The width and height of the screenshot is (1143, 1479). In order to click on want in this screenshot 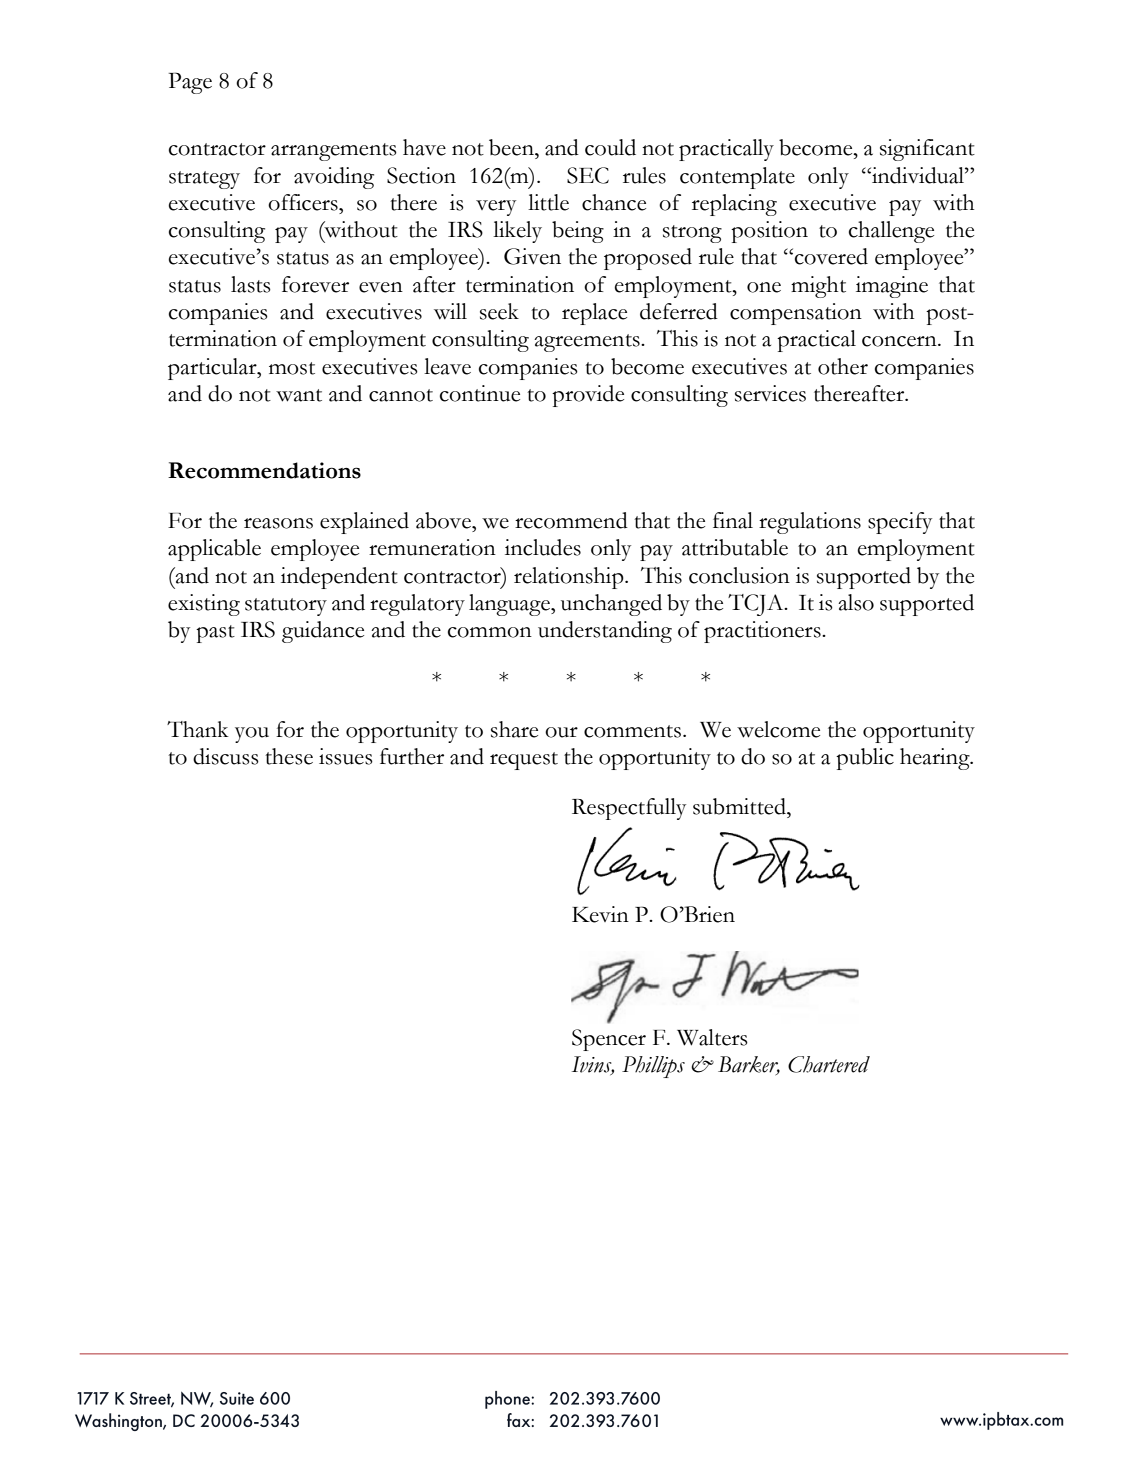, I will do `click(299, 395)`.
